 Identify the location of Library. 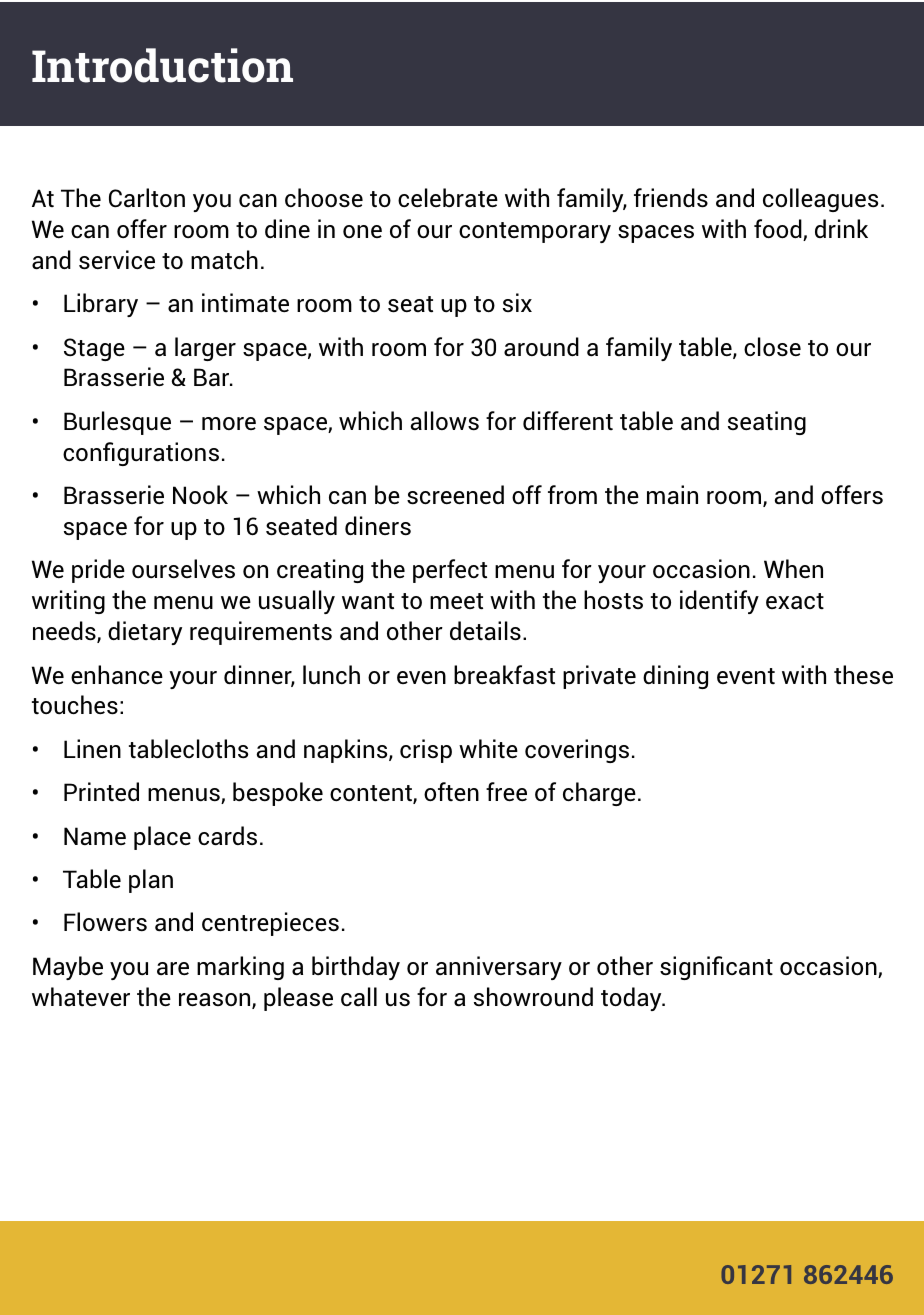
(101, 305).
